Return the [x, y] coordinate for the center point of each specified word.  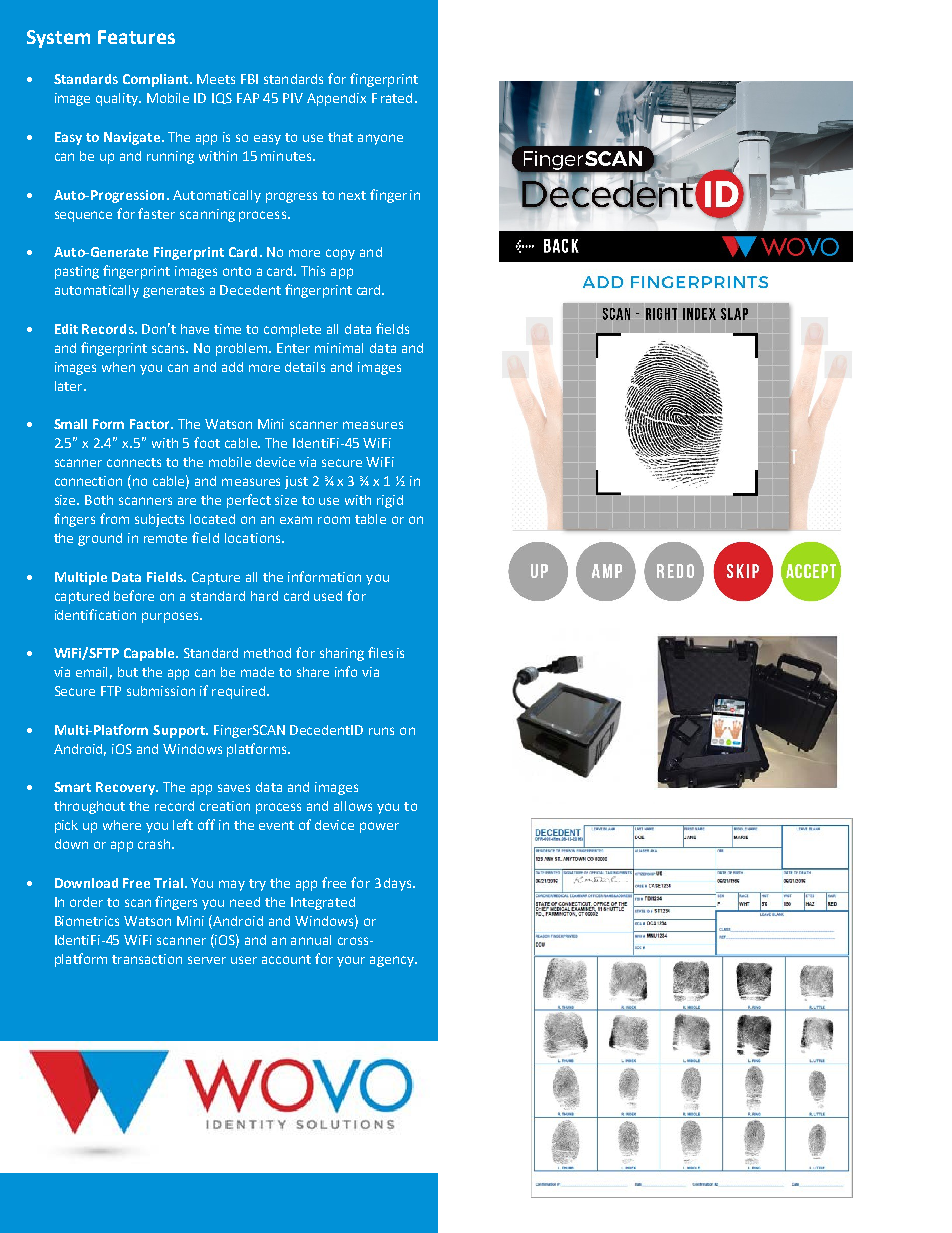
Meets [216, 79]
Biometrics [87, 921]
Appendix [336, 99]
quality [118, 99]
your [351, 961]
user [244, 960]
